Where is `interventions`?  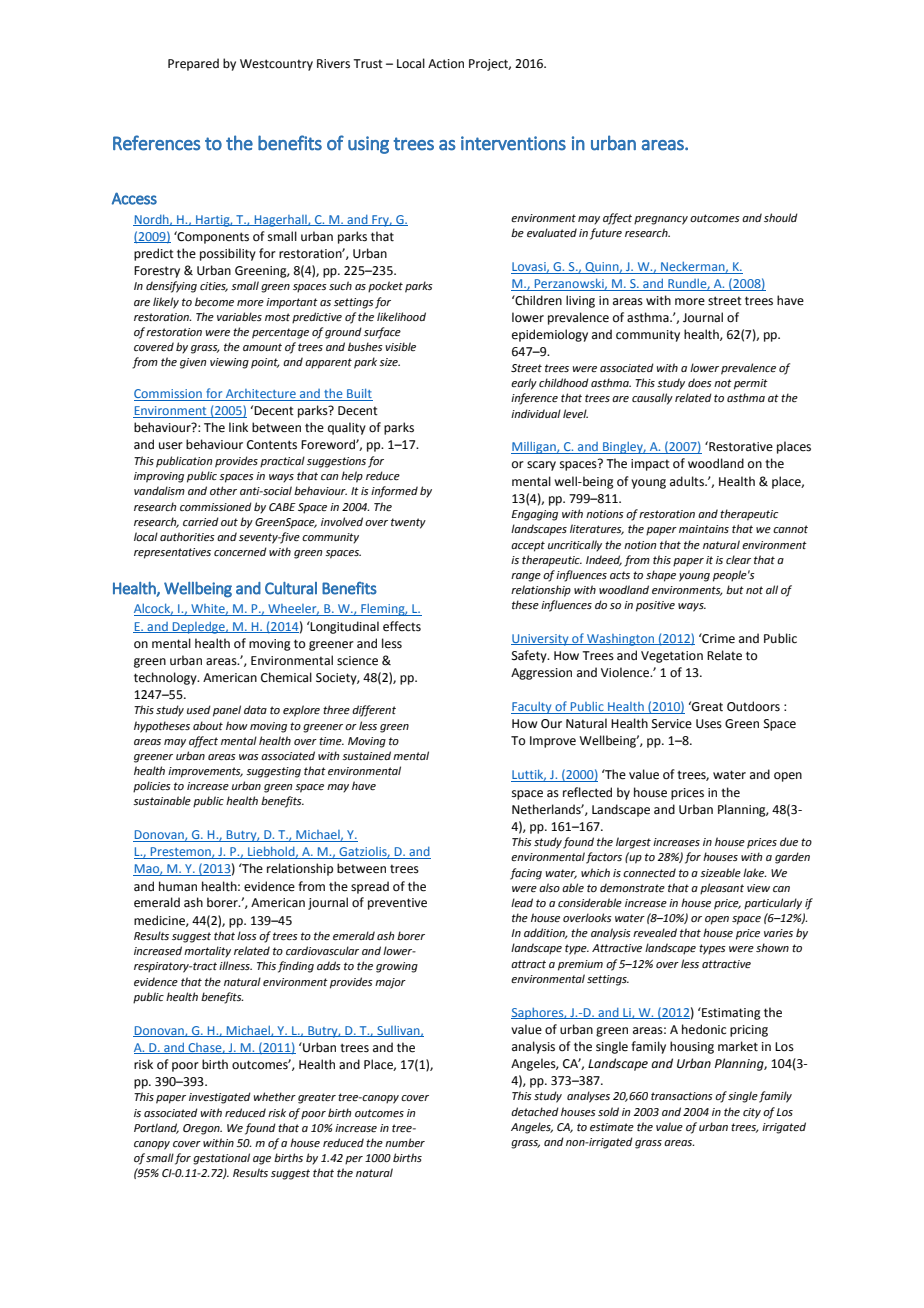 interventions is located at coordinates (513, 143).
